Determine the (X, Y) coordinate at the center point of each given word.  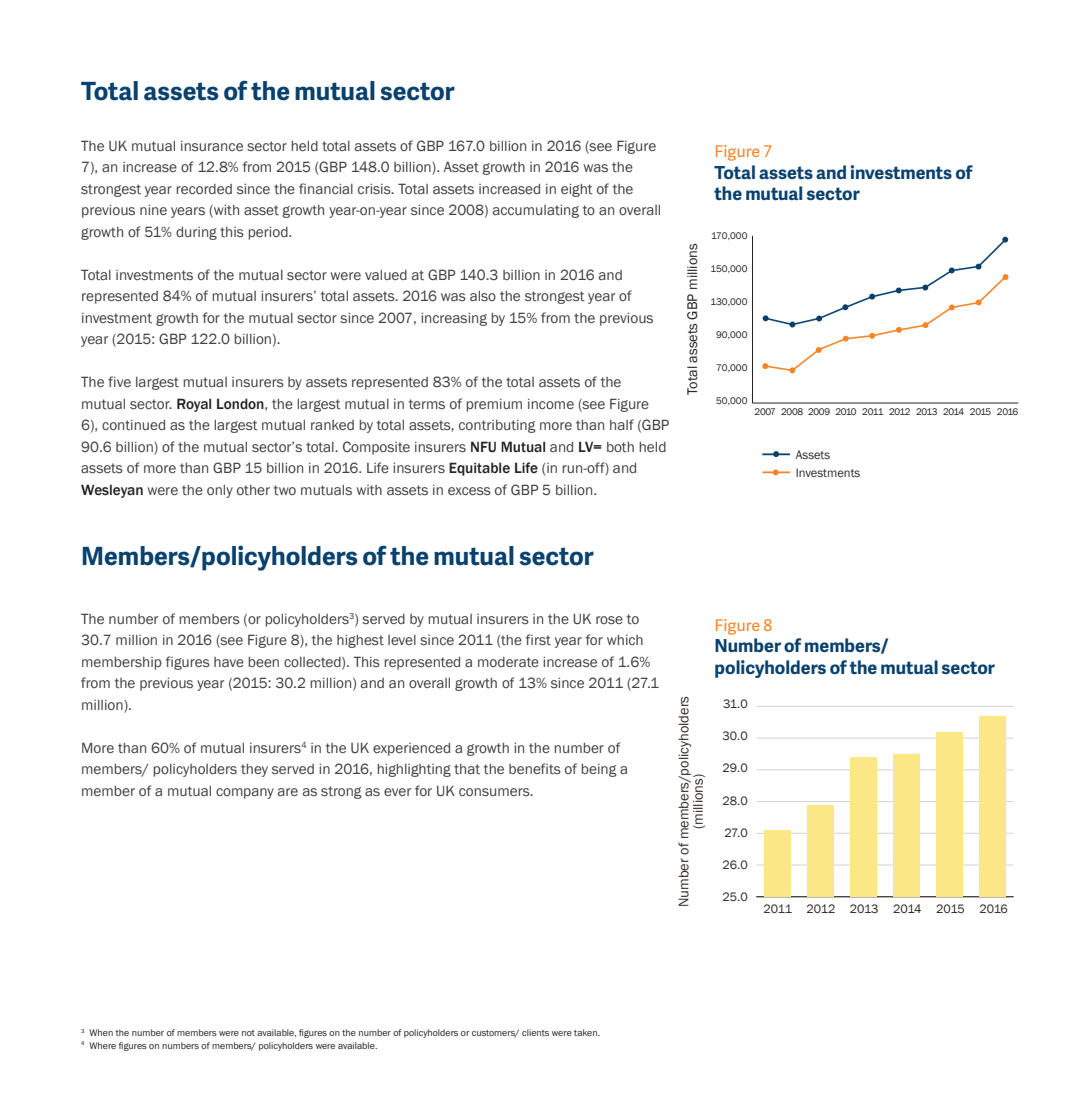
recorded (204, 189)
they (254, 770)
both (620, 447)
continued (133, 425)
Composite (376, 448)
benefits (535, 768)
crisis (375, 189)
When (101, 1032)
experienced (411, 749)
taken (586, 1032)
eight (576, 190)
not (248, 1033)
